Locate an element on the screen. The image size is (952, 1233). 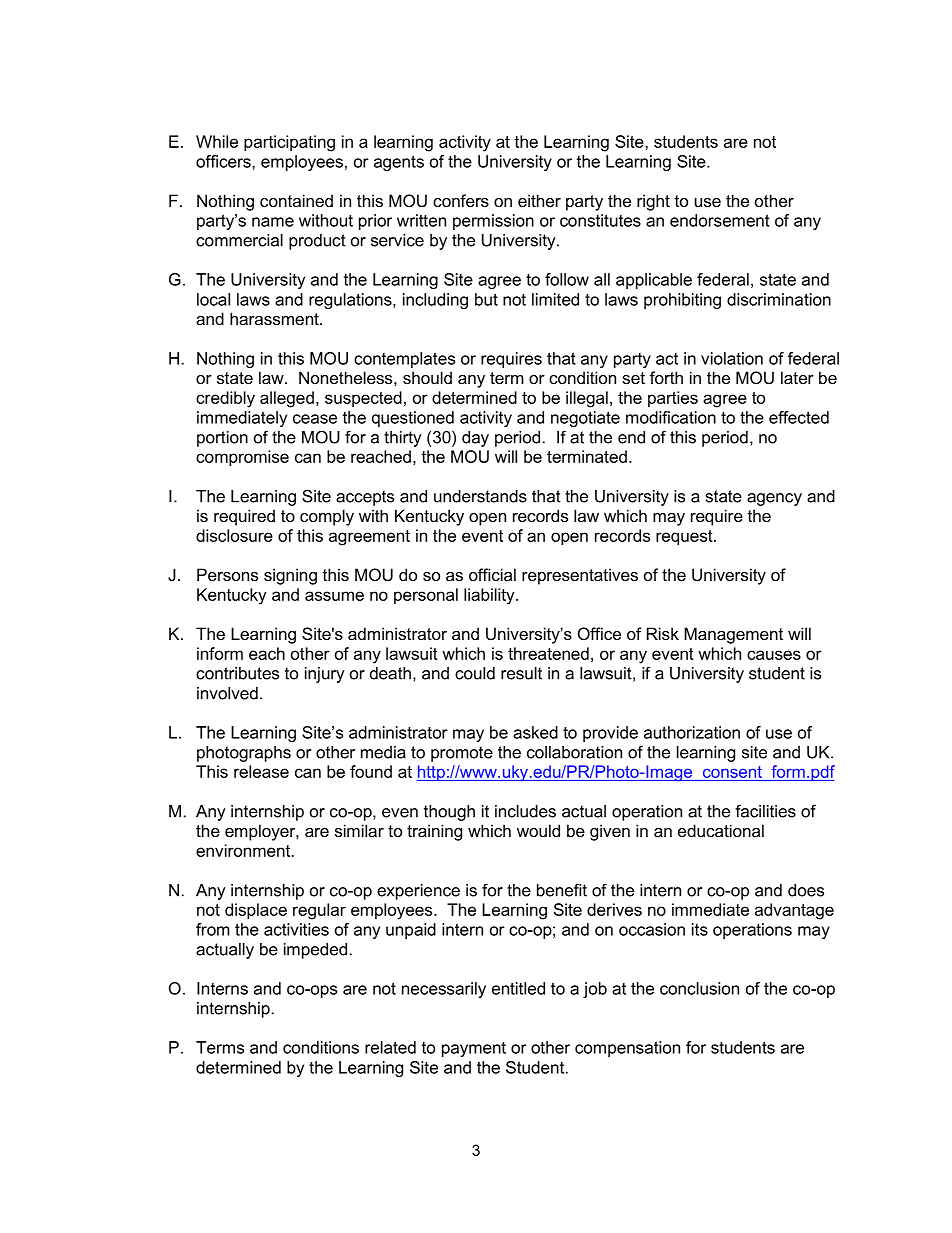
agency is located at coordinates (774, 499).
